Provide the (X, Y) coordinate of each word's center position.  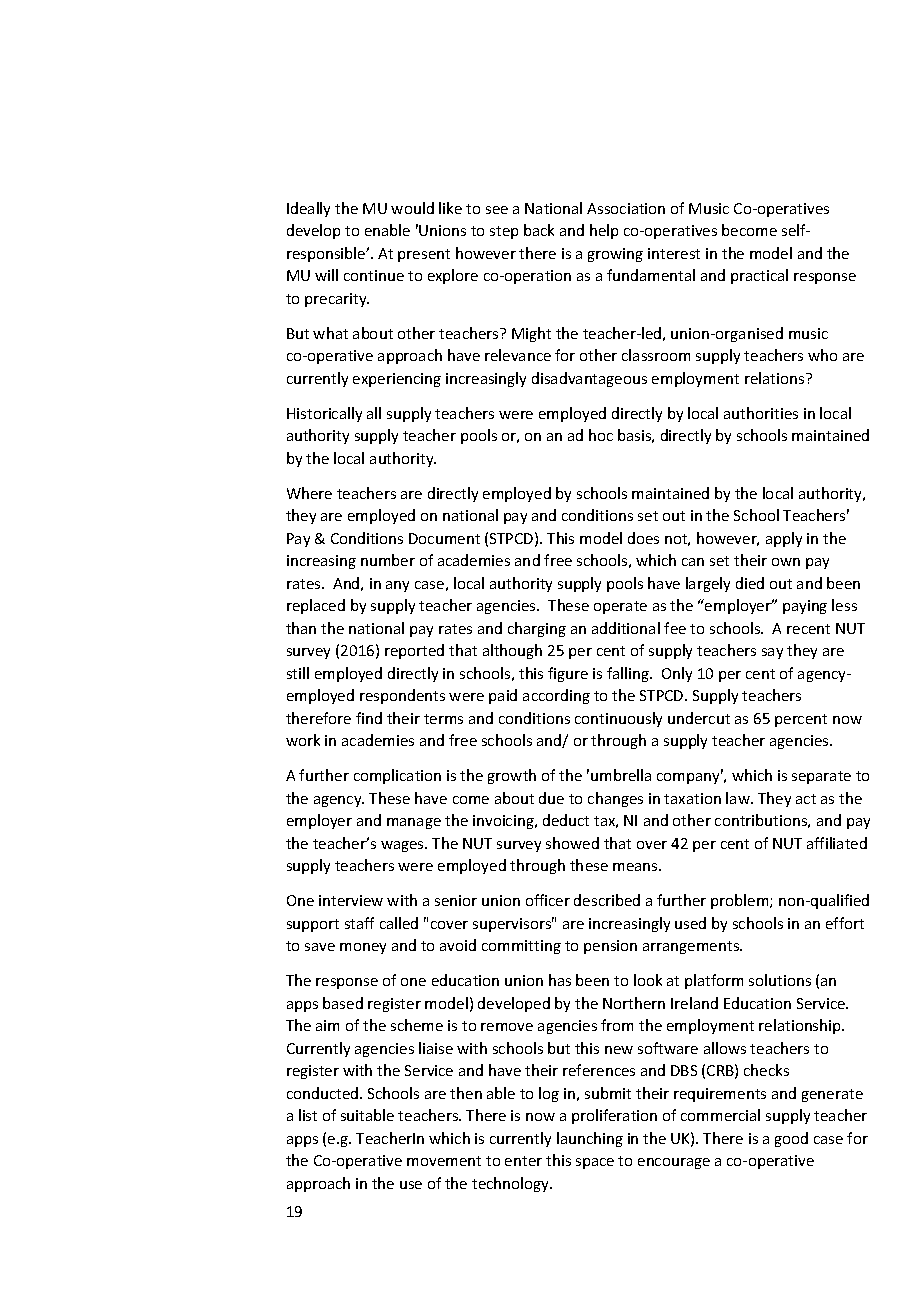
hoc (601, 435)
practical (759, 276)
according (556, 696)
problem (741, 901)
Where (309, 493)
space (595, 1163)
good (791, 1139)
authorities (761, 413)
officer (548, 900)
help (604, 231)
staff (359, 923)
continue (374, 275)
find (369, 718)
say (772, 653)
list (308, 1115)
